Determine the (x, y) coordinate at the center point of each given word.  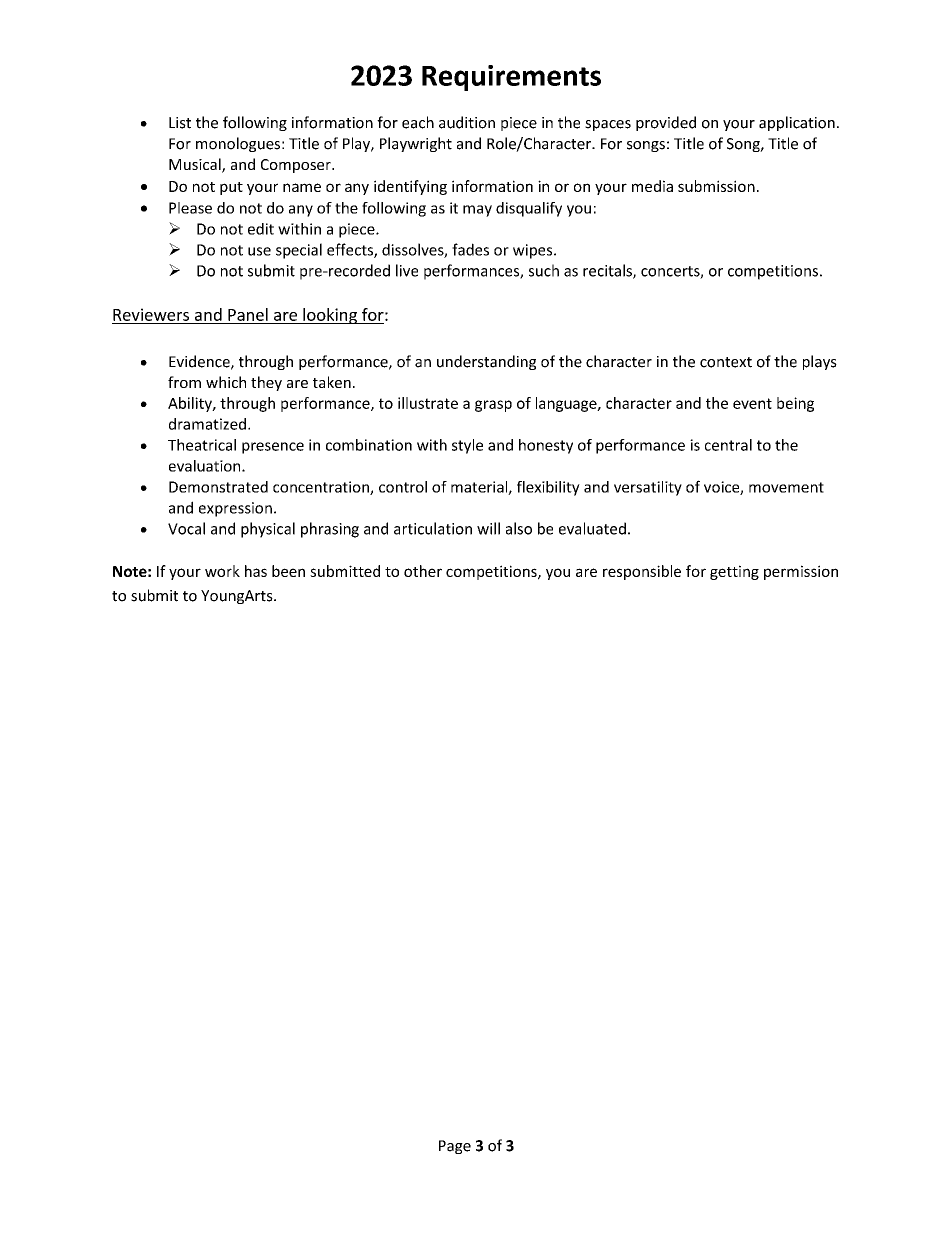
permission (801, 572)
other (423, 571)
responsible (642, 572)
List (180, 123)
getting (734, 572)
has (256, 571)
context (726, 362)
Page (455, 1147)
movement (786, 487)
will (488, 528)
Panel (248, 314)
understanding (486, 362)
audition (467, 122)
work (222, 571)
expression (235, 509)
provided (666, 123)
